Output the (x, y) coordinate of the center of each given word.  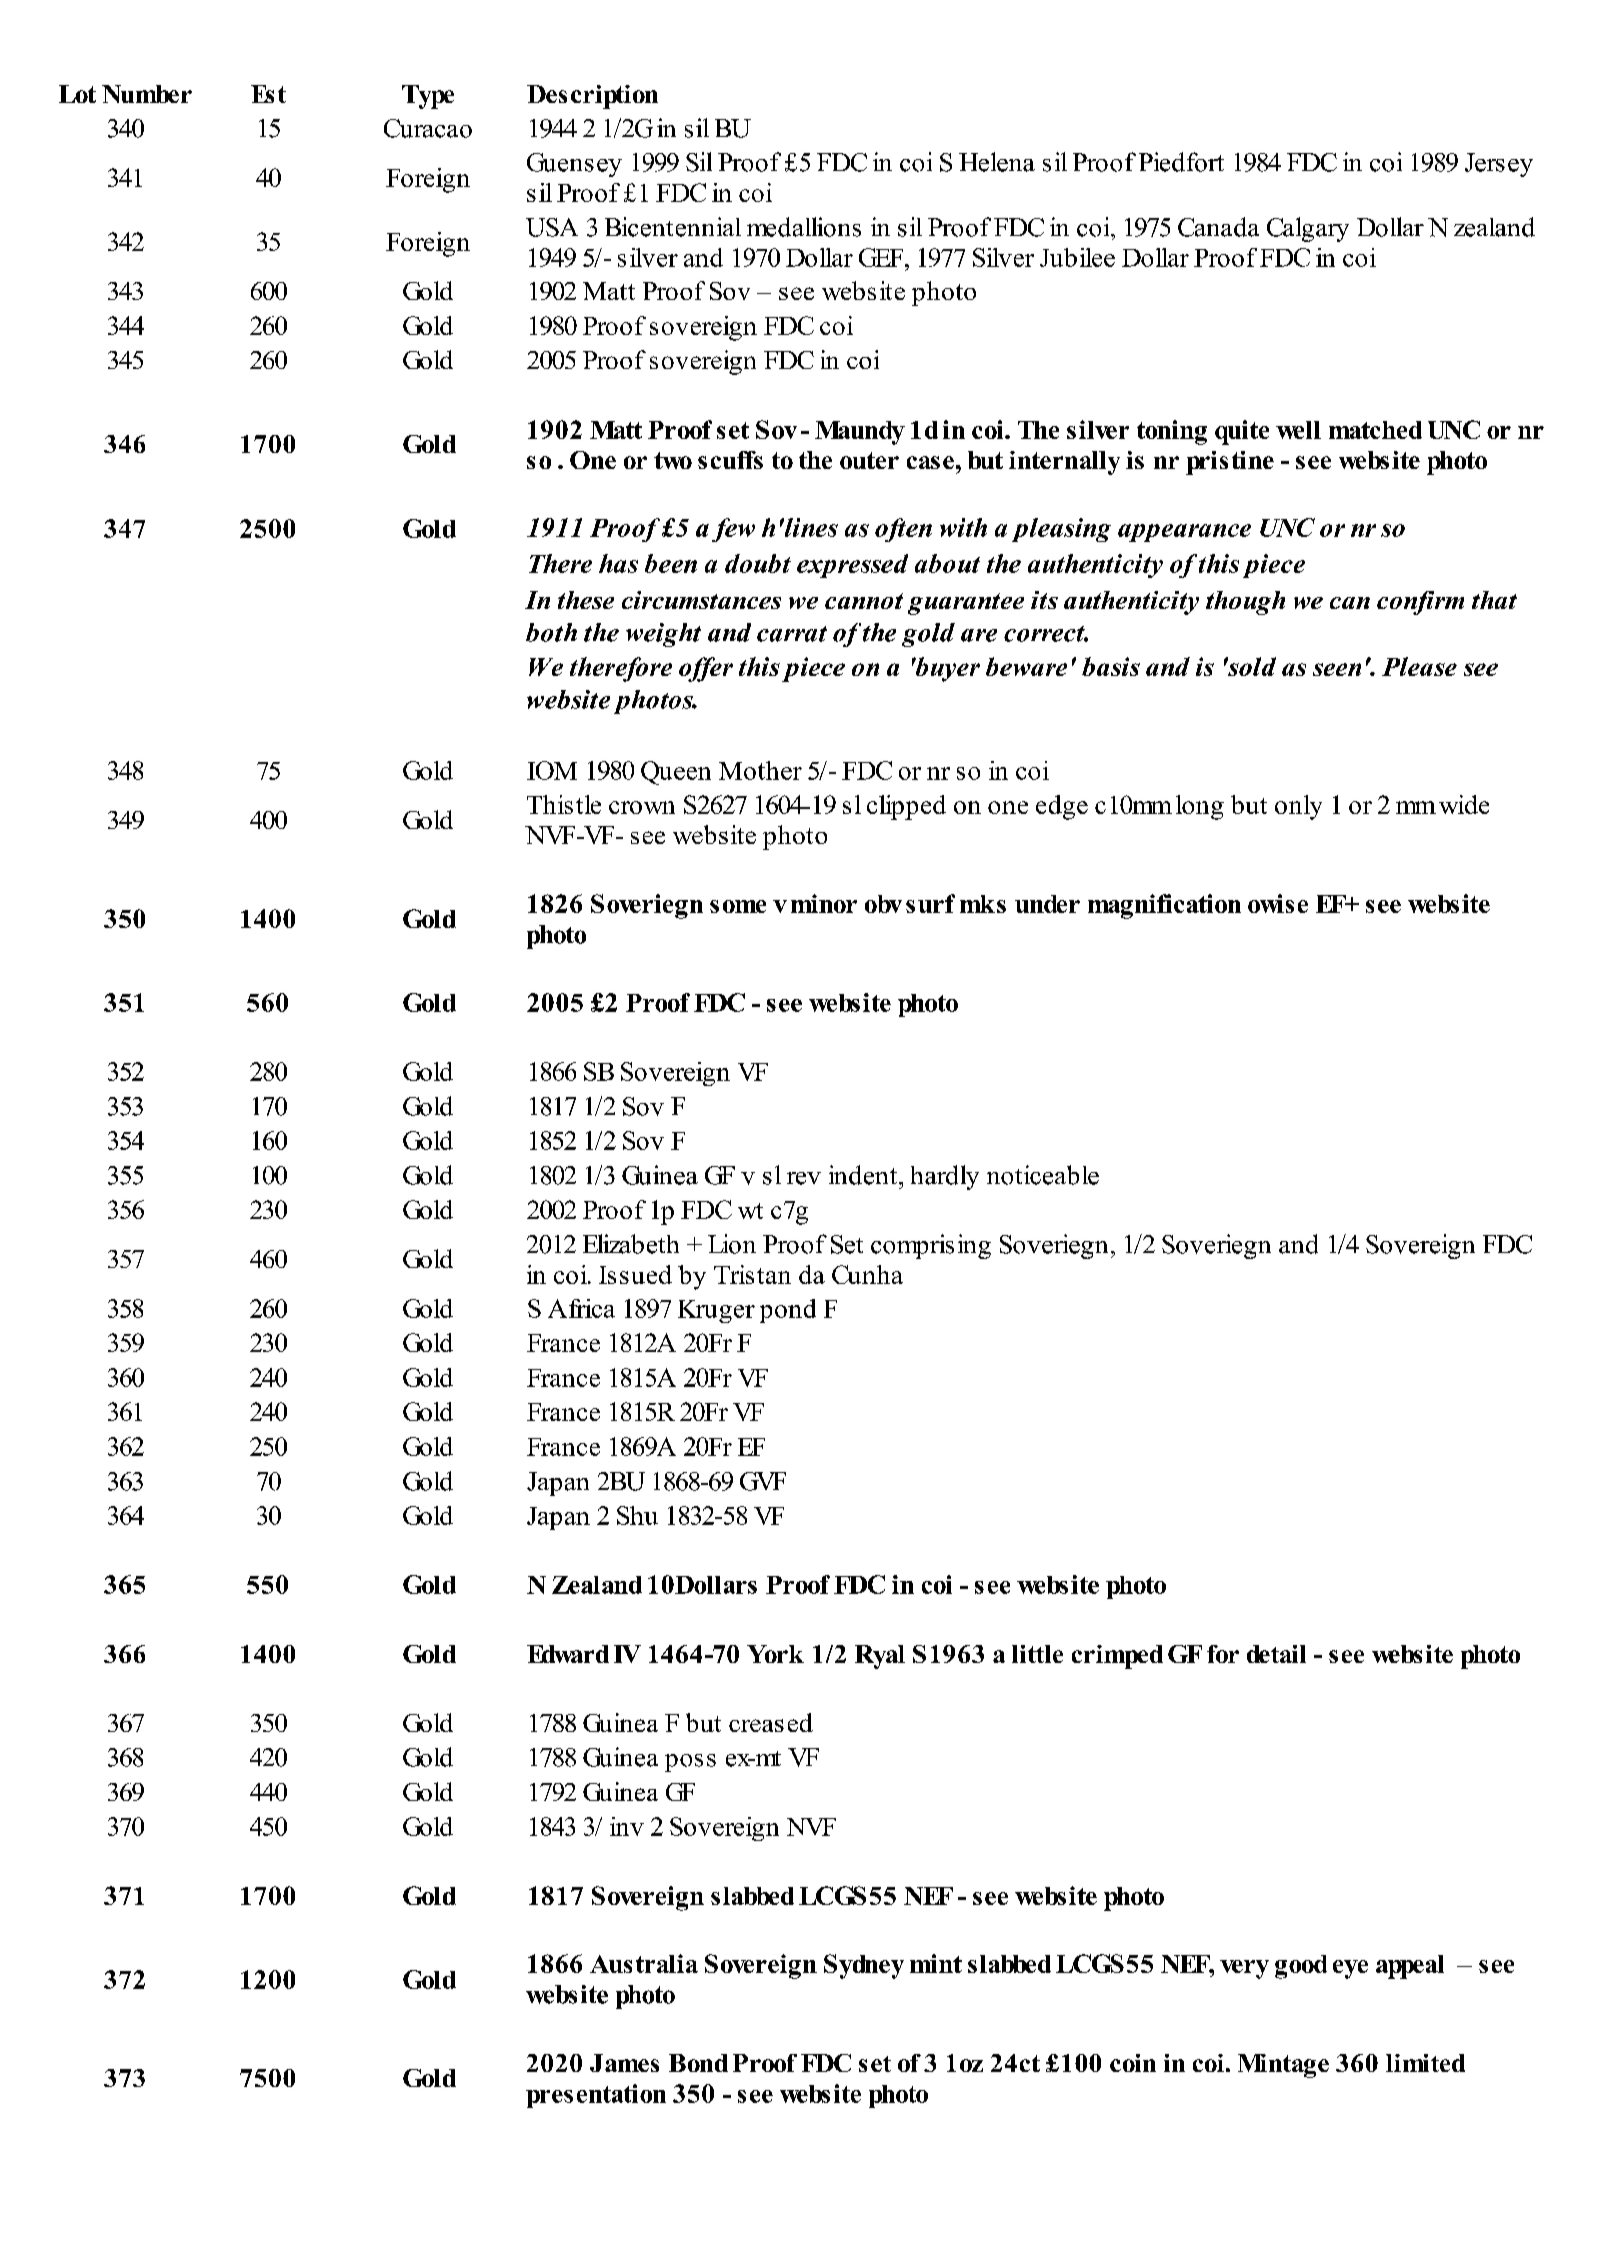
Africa (581, 1308)
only (1298, 807)
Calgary (1308, 229)
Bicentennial (673, 227)
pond (788, 1311)
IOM (552, 770)
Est (268, 94)
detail (1276, 1654)
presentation (596, 2096)
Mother (760, 770)
